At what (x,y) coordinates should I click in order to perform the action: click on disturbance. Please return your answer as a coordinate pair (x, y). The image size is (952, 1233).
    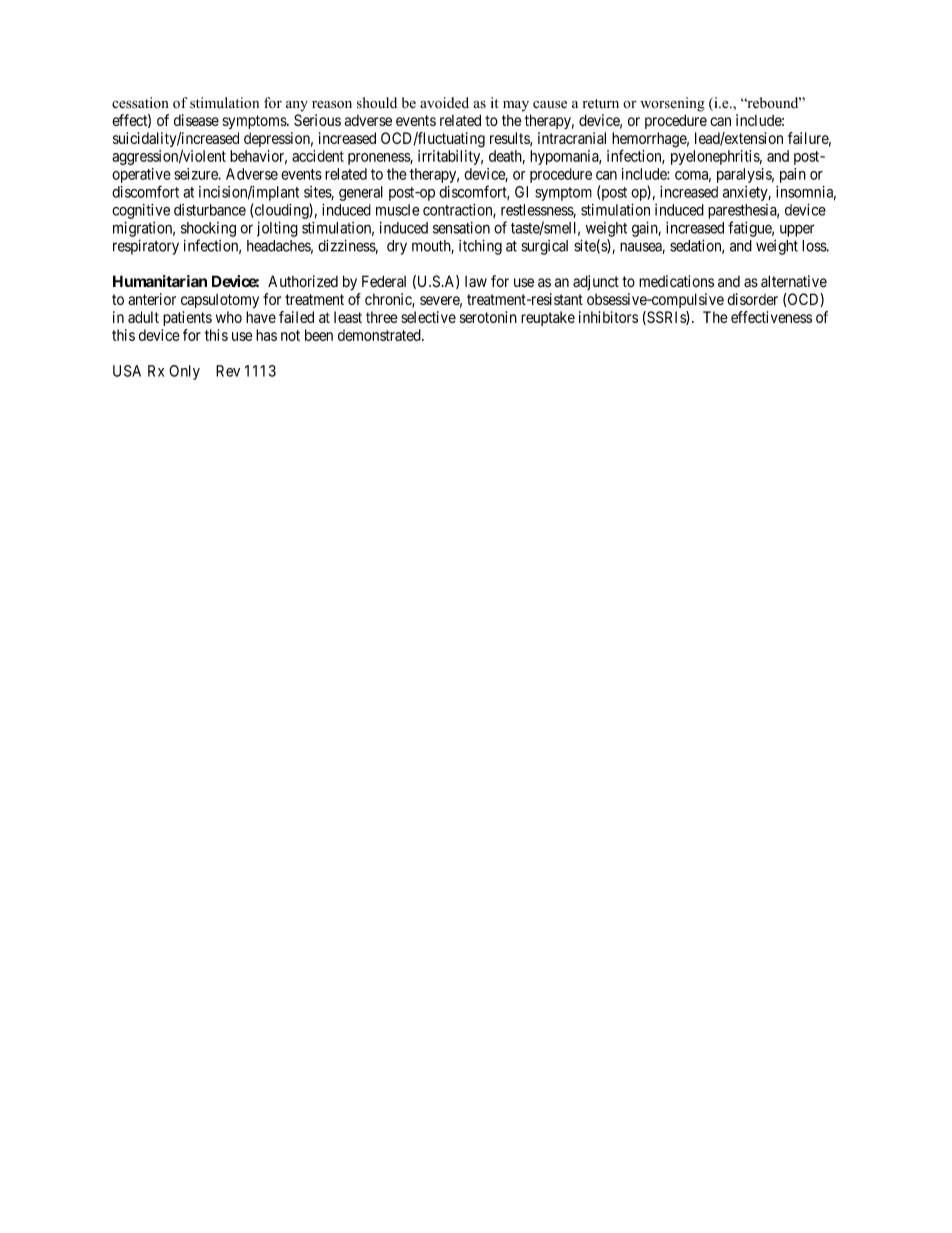
    Looking at the image, I should click on (210, 210).
